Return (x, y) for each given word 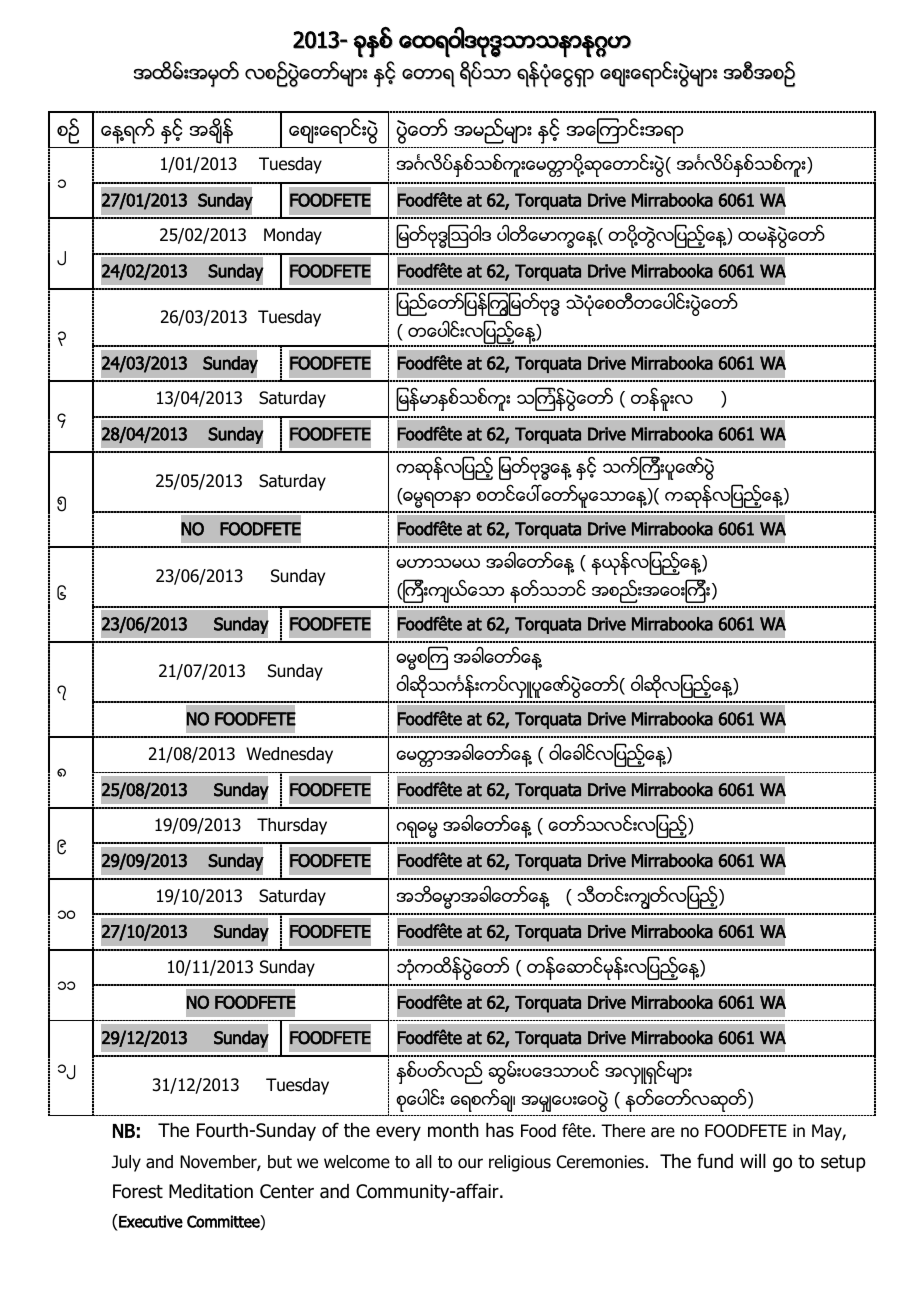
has (500, 1130)
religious (520, 1163)
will (753, 1161)
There (623, 1131)
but (280, 1162)
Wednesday (289, 755)
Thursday (292, 826)
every (398, 1133)
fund (715, 1161)
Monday (293, 236)
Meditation (211, 1191)
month (453, 1130)
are (663, 1132)
